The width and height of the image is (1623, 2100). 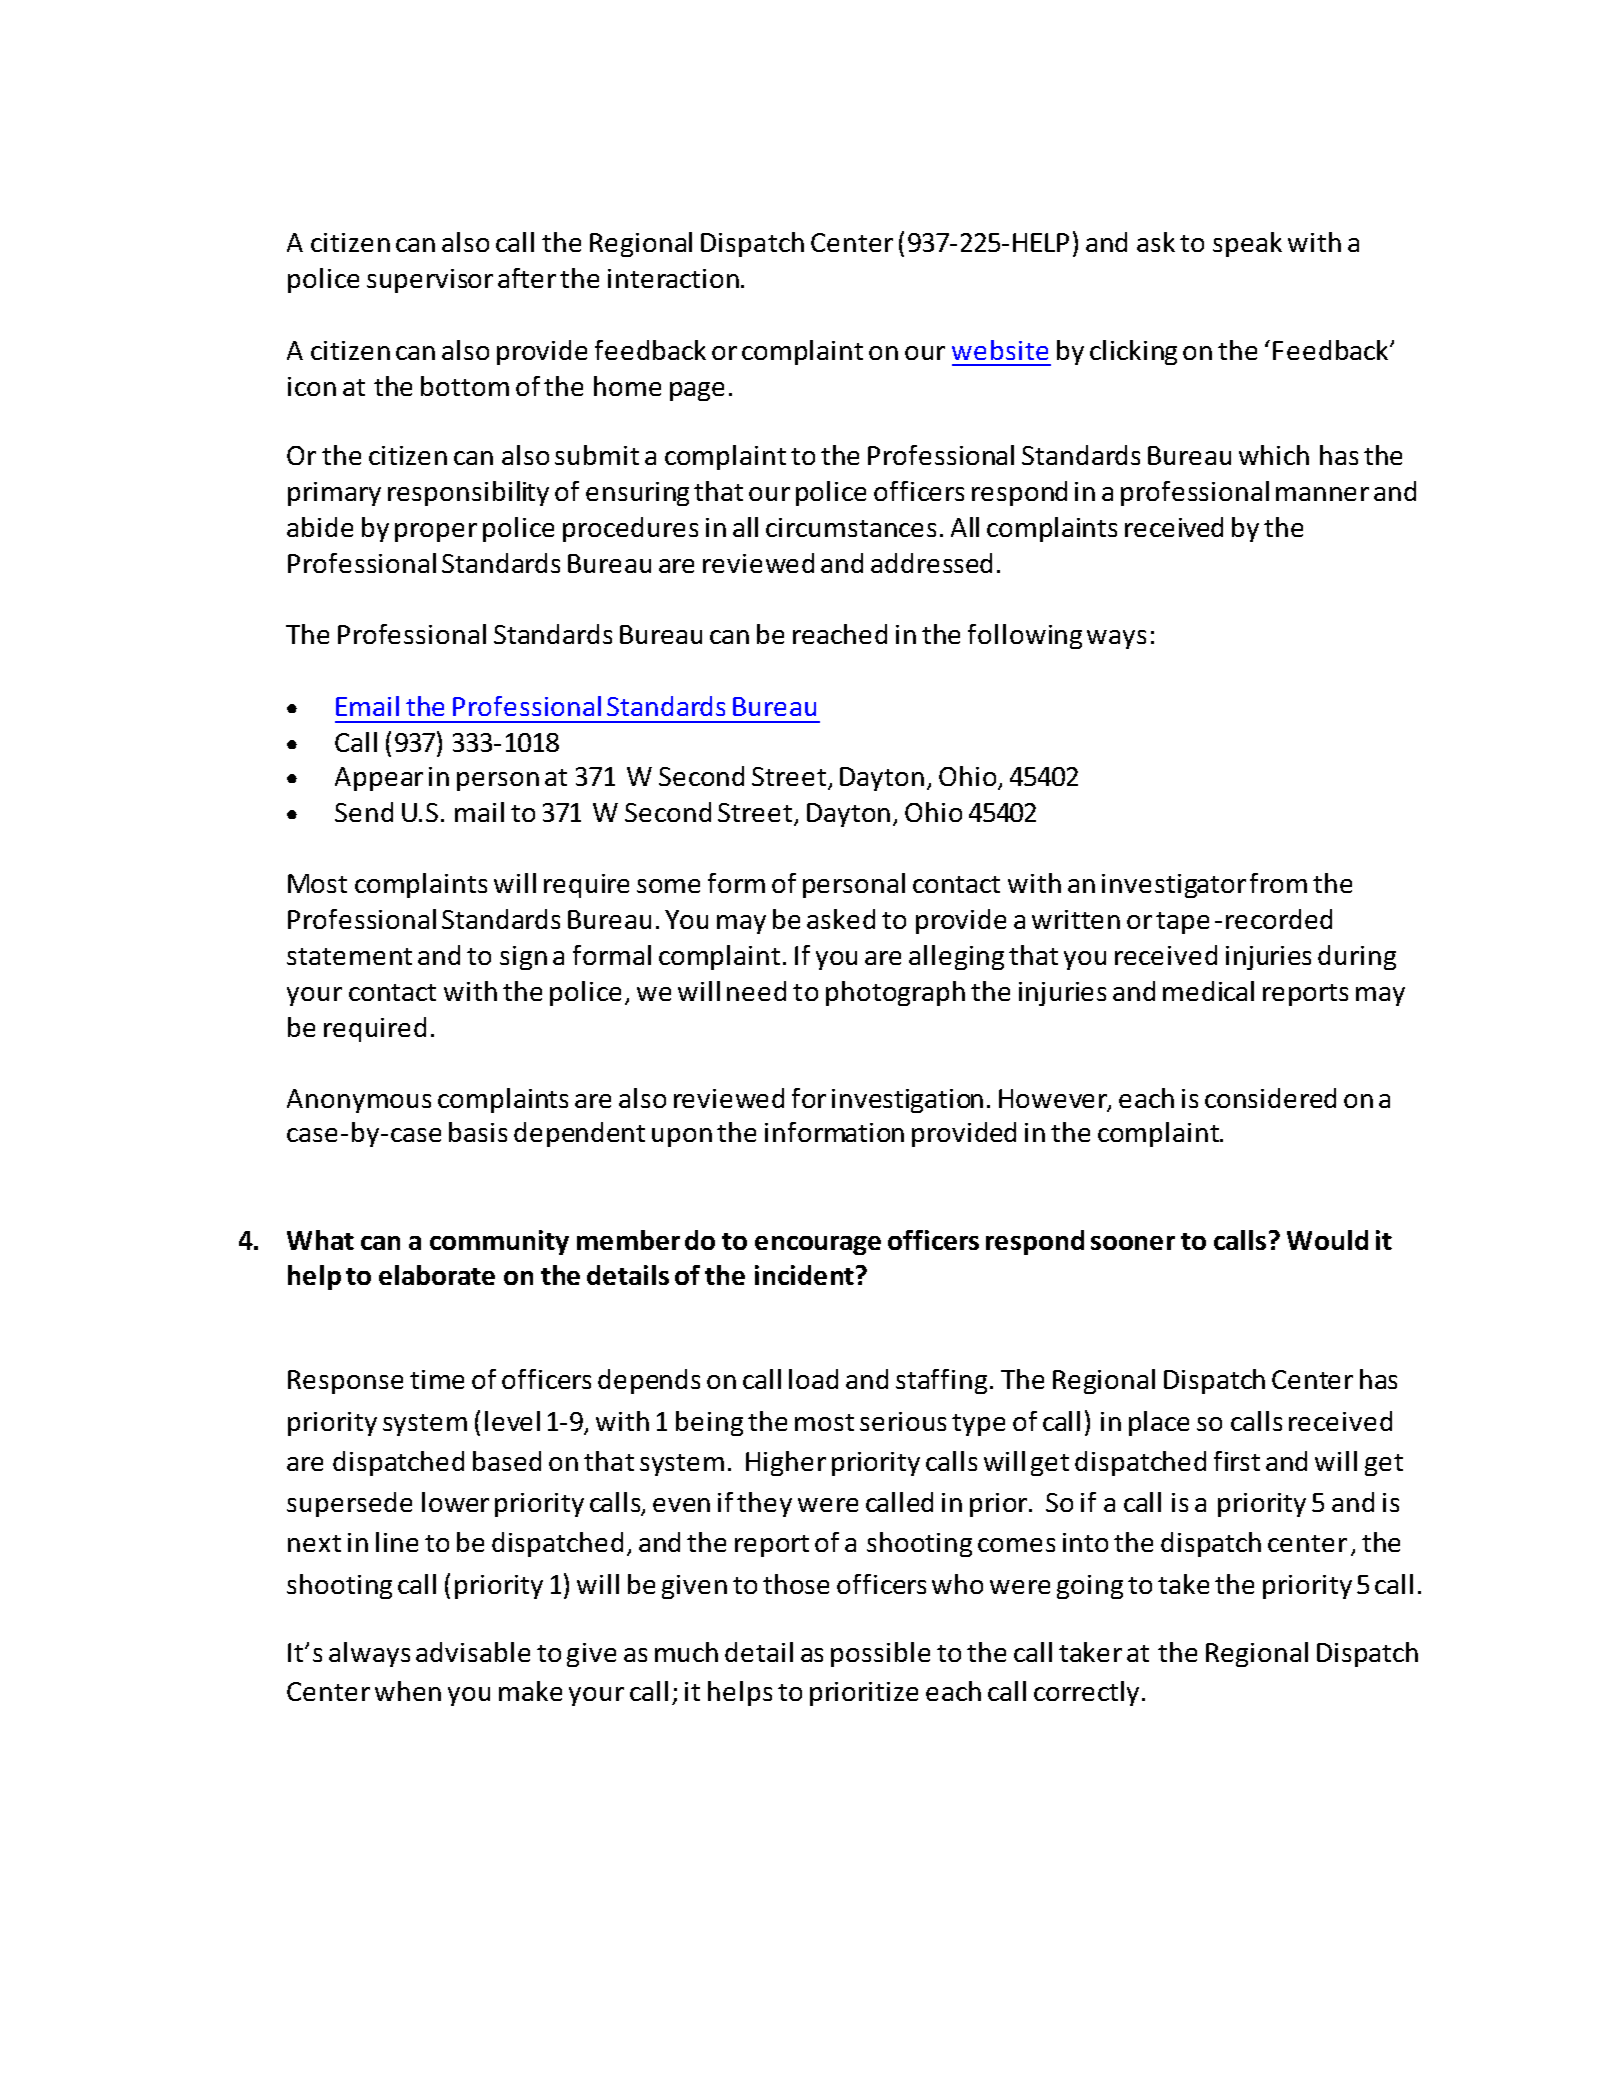 I want to click on speak, so click(x=1247, y=244).
